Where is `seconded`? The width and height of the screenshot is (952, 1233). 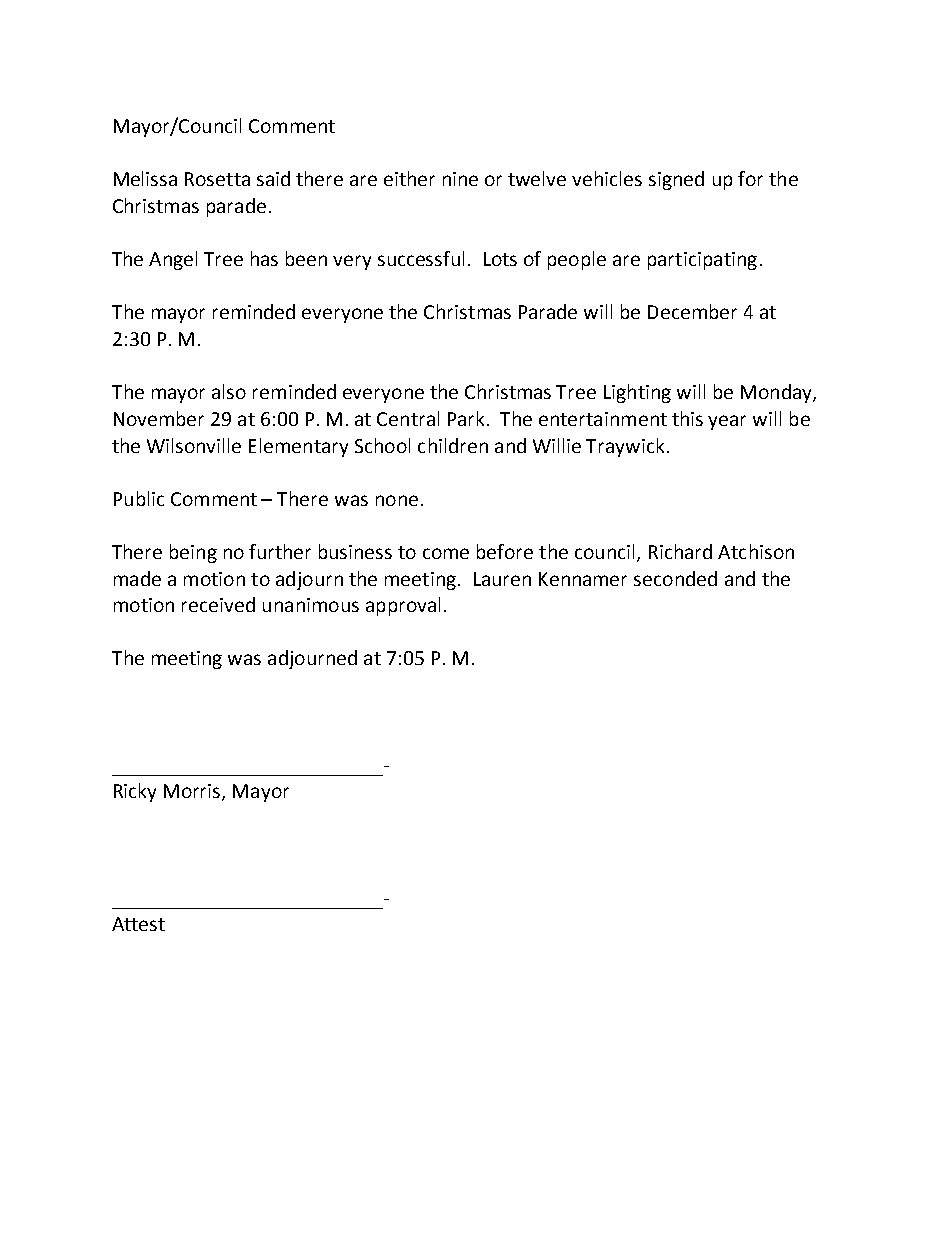 seconded is located at coordinates (675, 578).
